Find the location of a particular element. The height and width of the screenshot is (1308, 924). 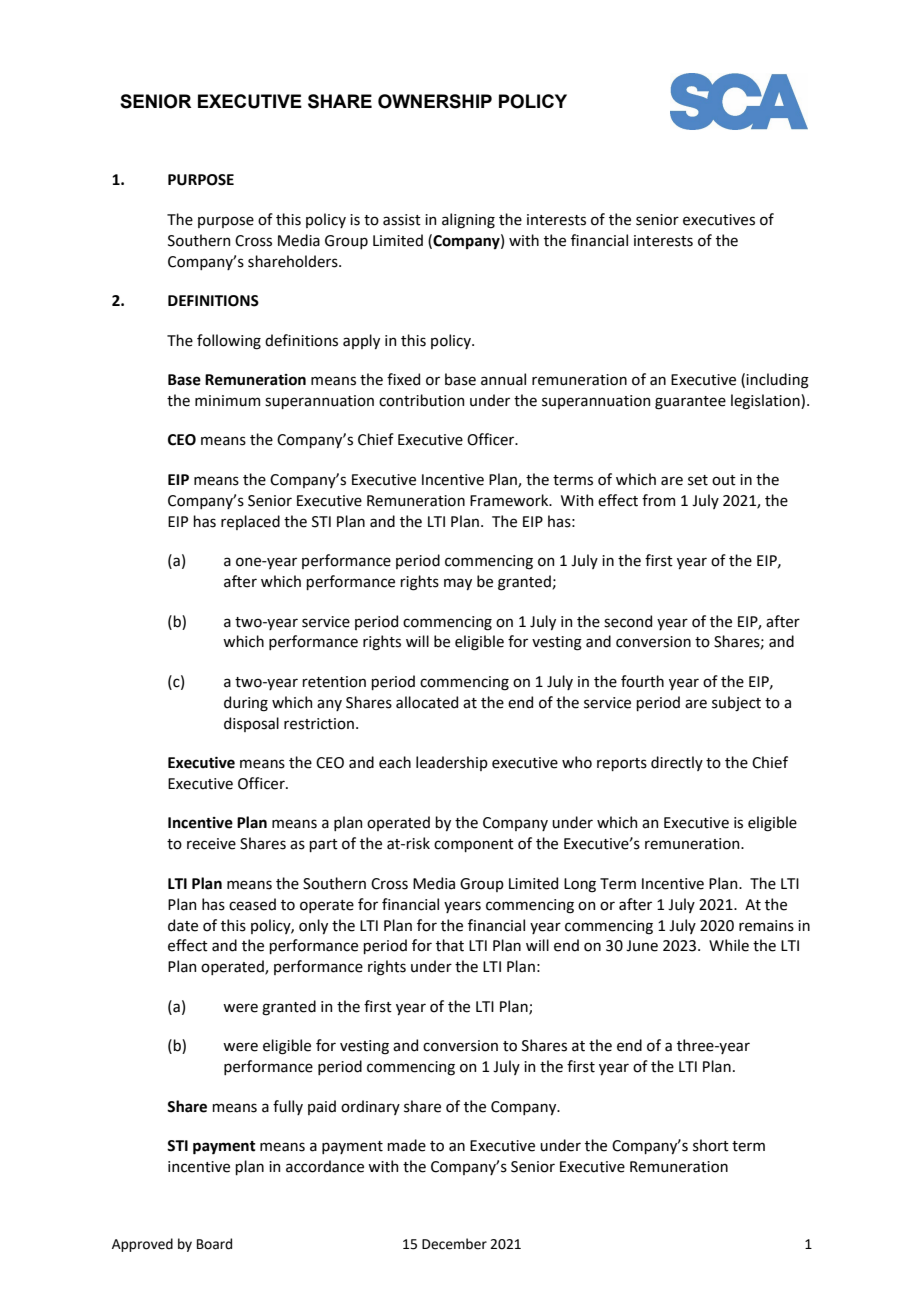

OWNERSHIP is located at coordinates (435, 101).
